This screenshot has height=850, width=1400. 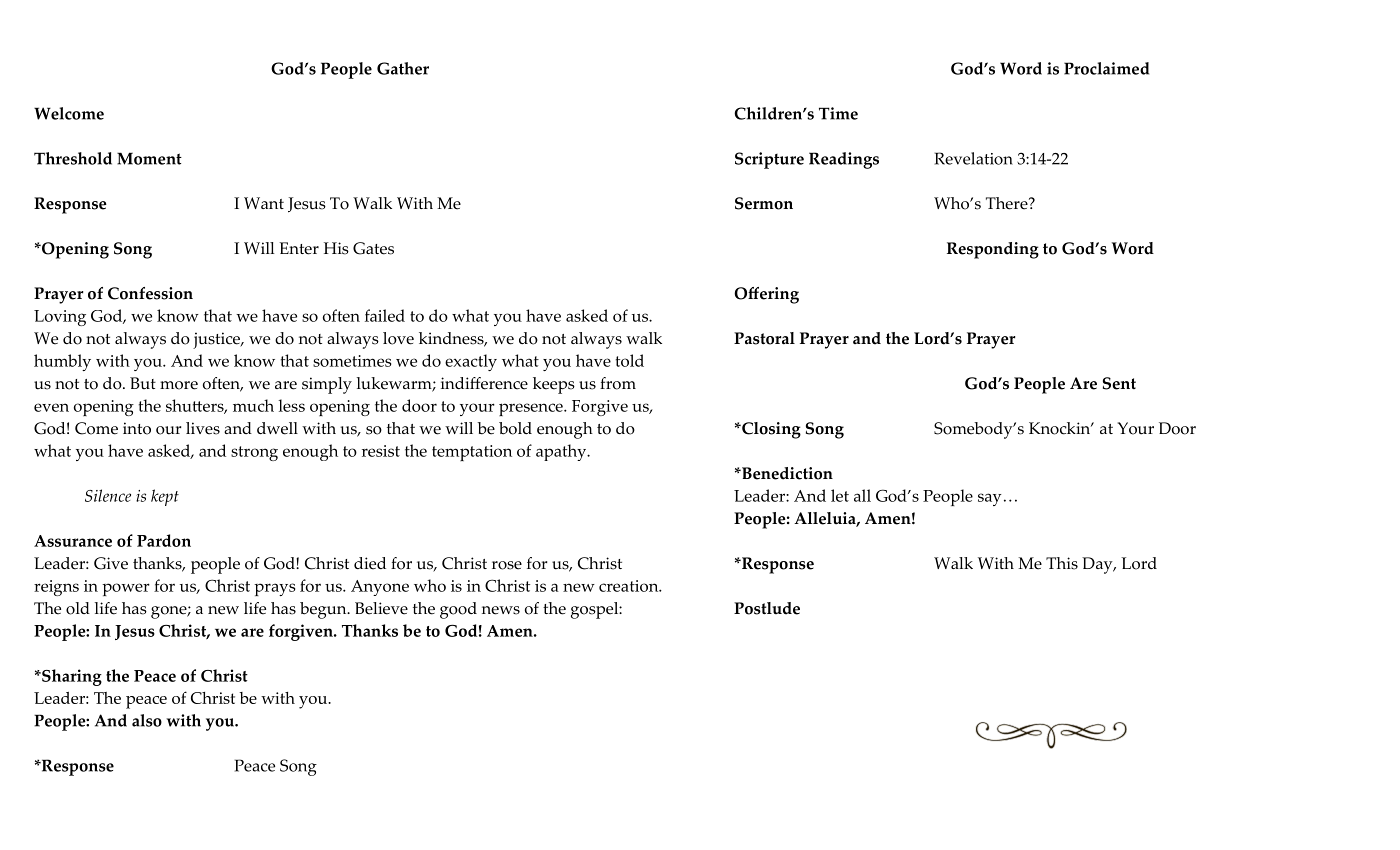 What do you see at coordinates (403, 68) in the screenshot?
I see `Gather` at bounding box center [403, 68].
